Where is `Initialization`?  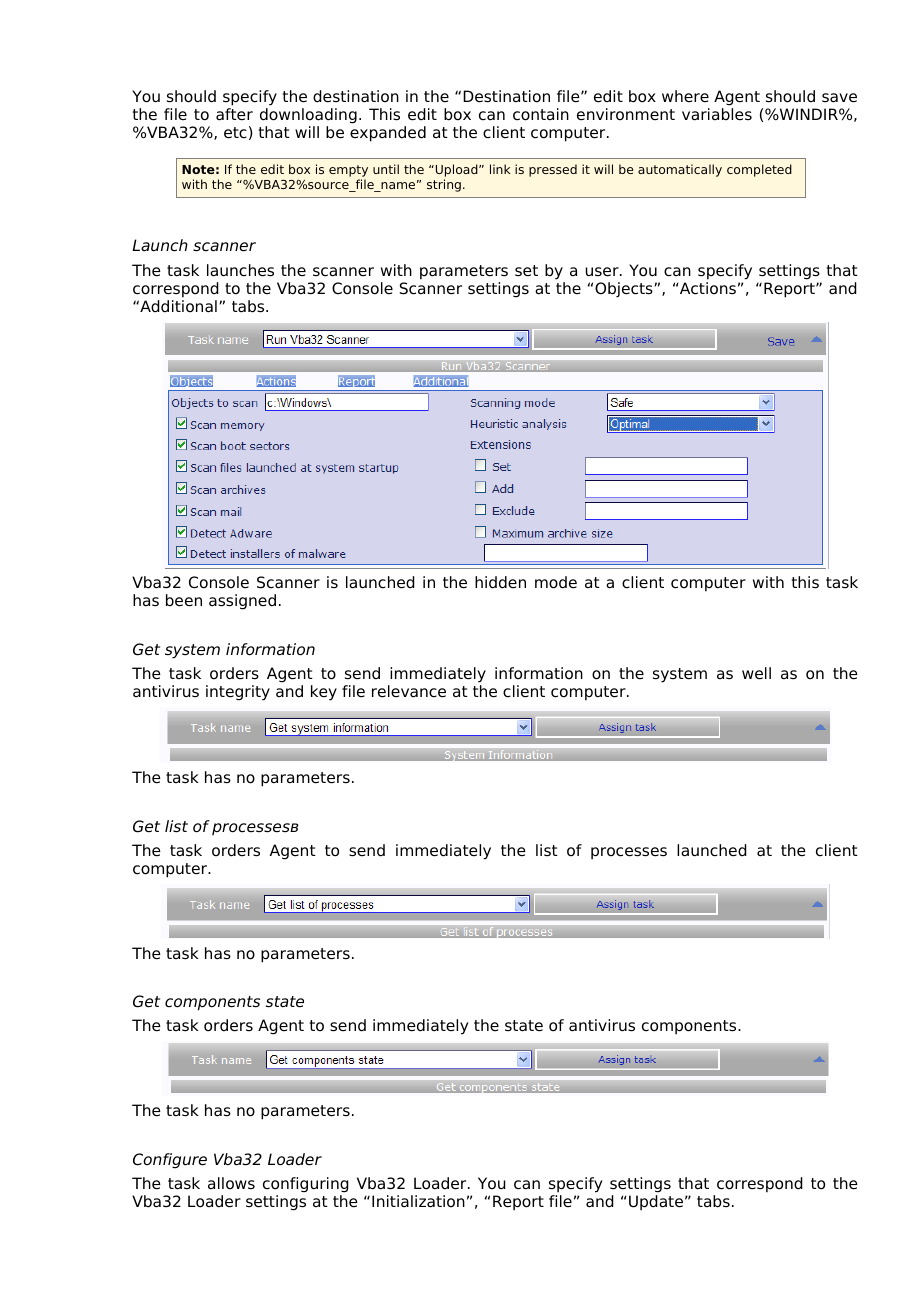
Initialization is located at coordinates (418, 1201).
